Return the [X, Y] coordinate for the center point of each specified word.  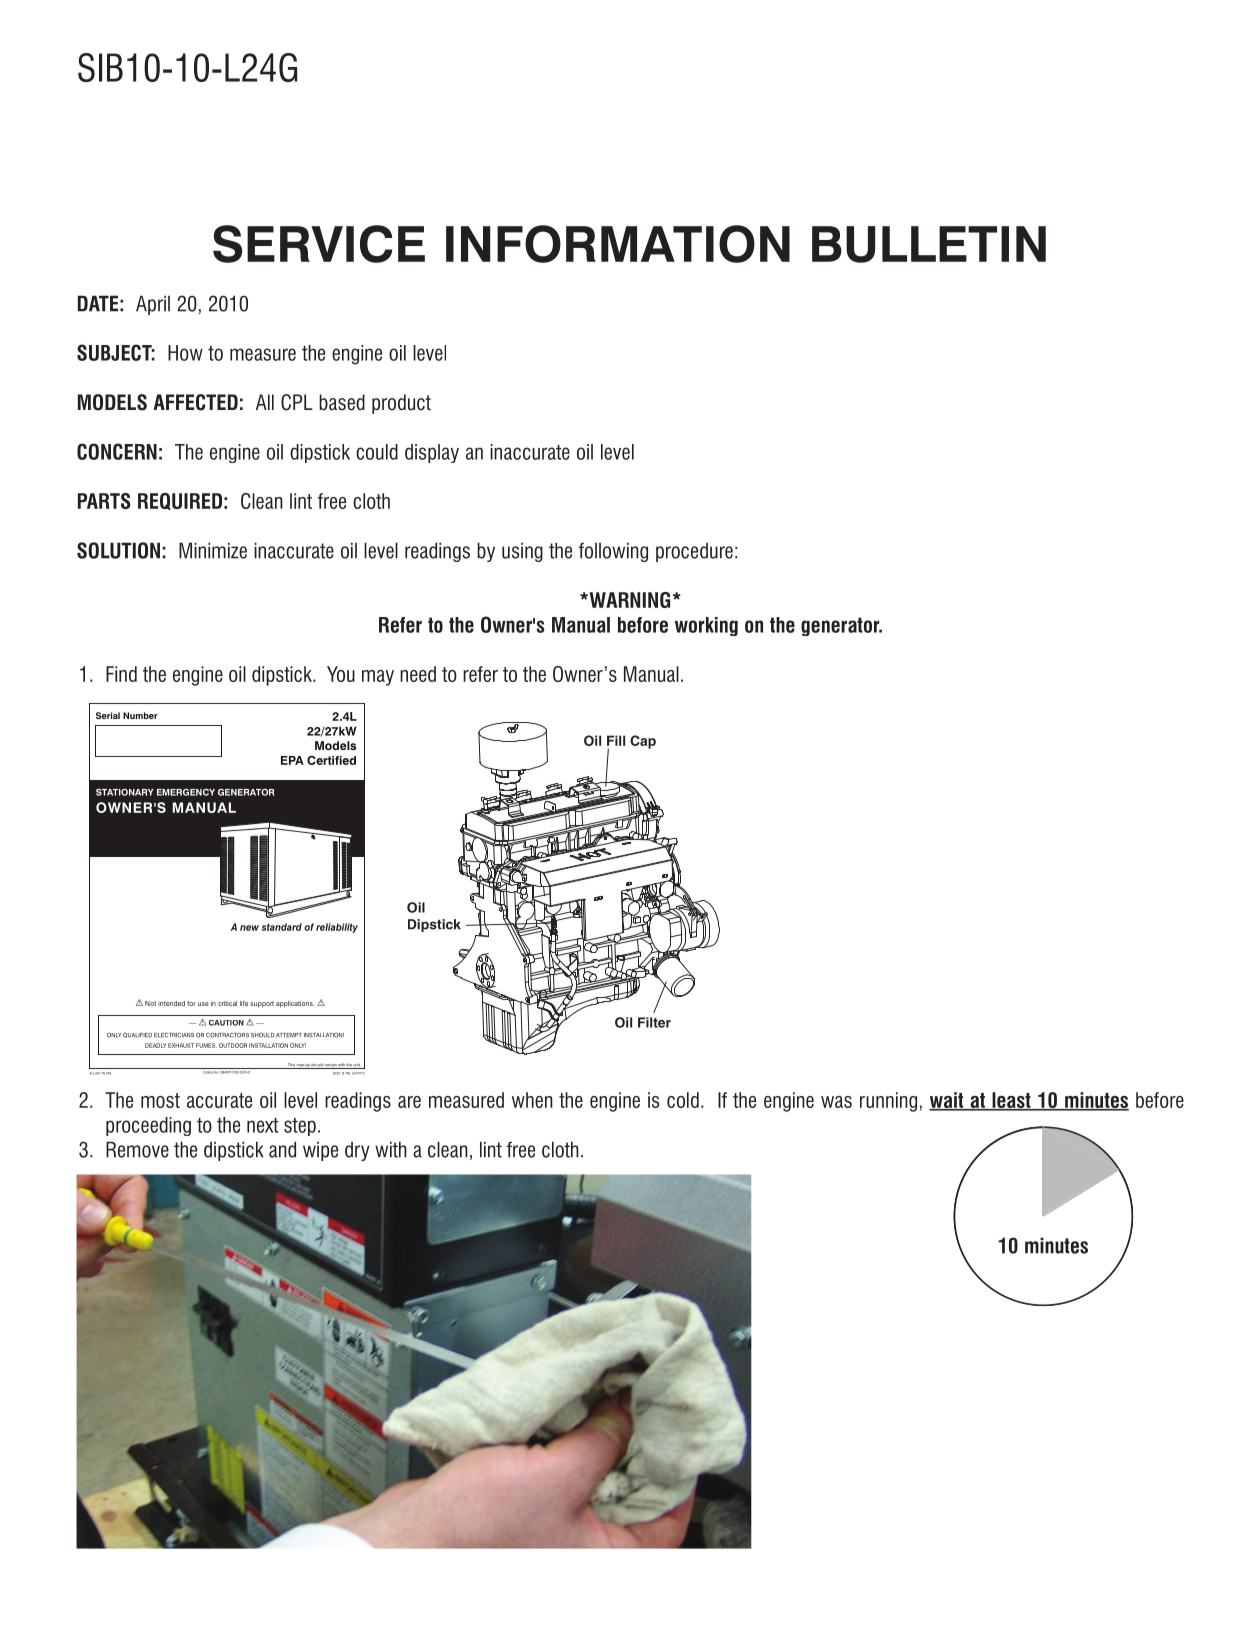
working [706, 626]
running [888, 1102]
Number [140, 715]
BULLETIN [929, 244]
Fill [616, 740]
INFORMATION [618, 244]
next [263, 1125]
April [153, 305]
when [532, 1100]
